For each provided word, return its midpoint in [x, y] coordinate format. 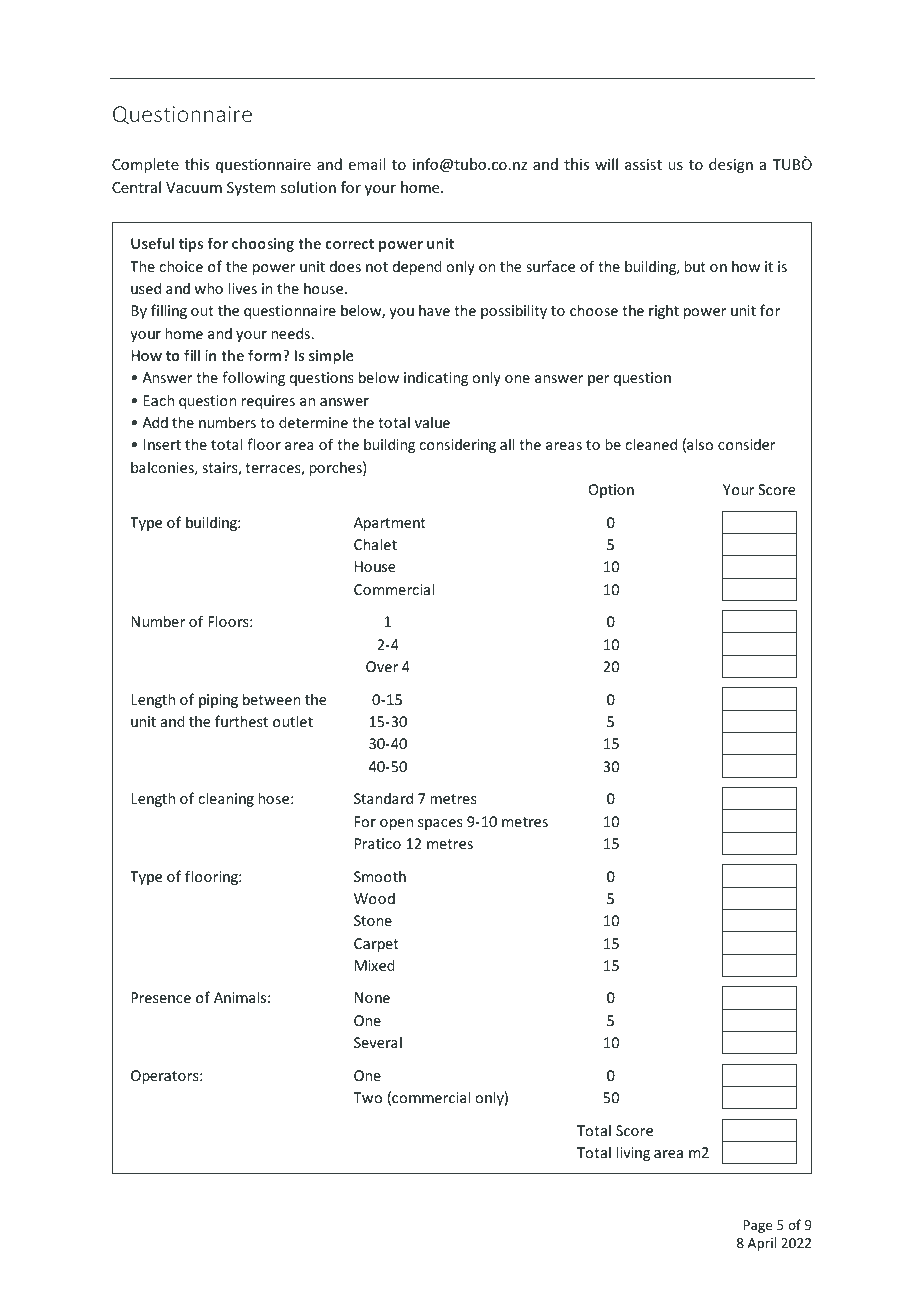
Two [367, 1097]
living [633, 1153]
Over [382, 666]
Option [611, 491]
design [731, 165]
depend [417, 267]
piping [218, 701]
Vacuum [194, 187]
